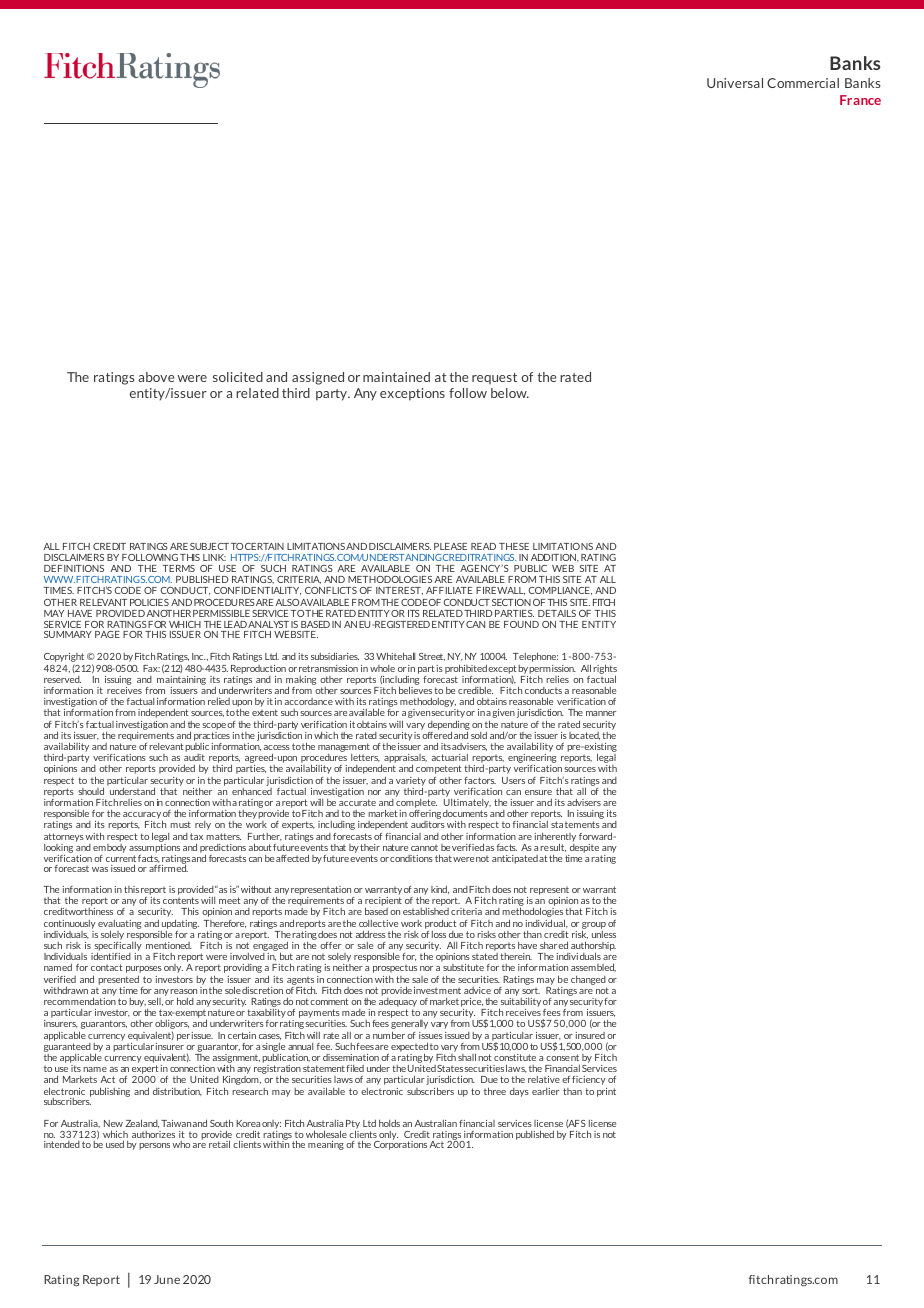  What do you see at coordinates (735, 83) in the screenshot?
I see `Universal` at bounding box center [735, 83].
